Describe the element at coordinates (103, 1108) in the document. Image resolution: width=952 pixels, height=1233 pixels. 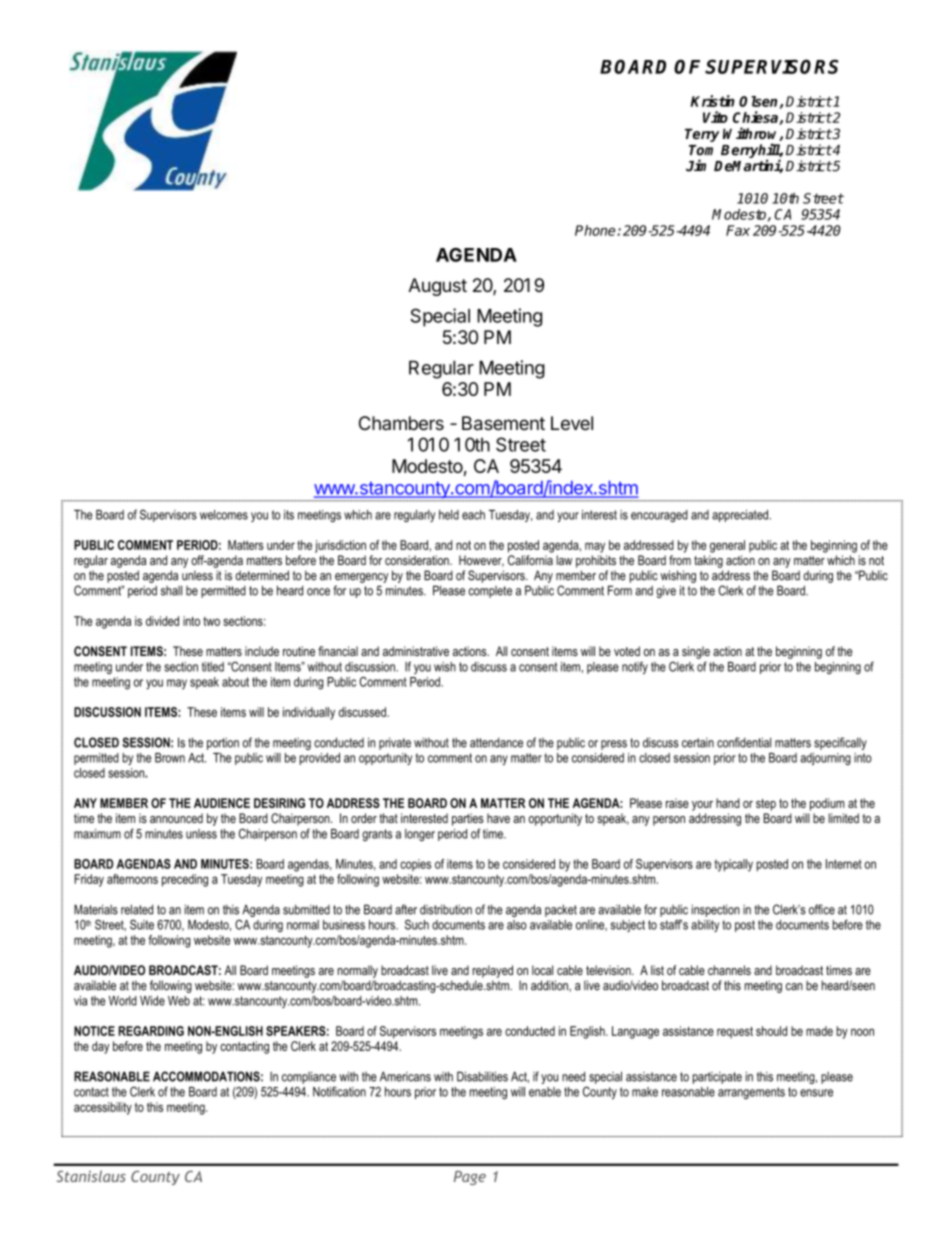
I see `accessibility` at that location.
